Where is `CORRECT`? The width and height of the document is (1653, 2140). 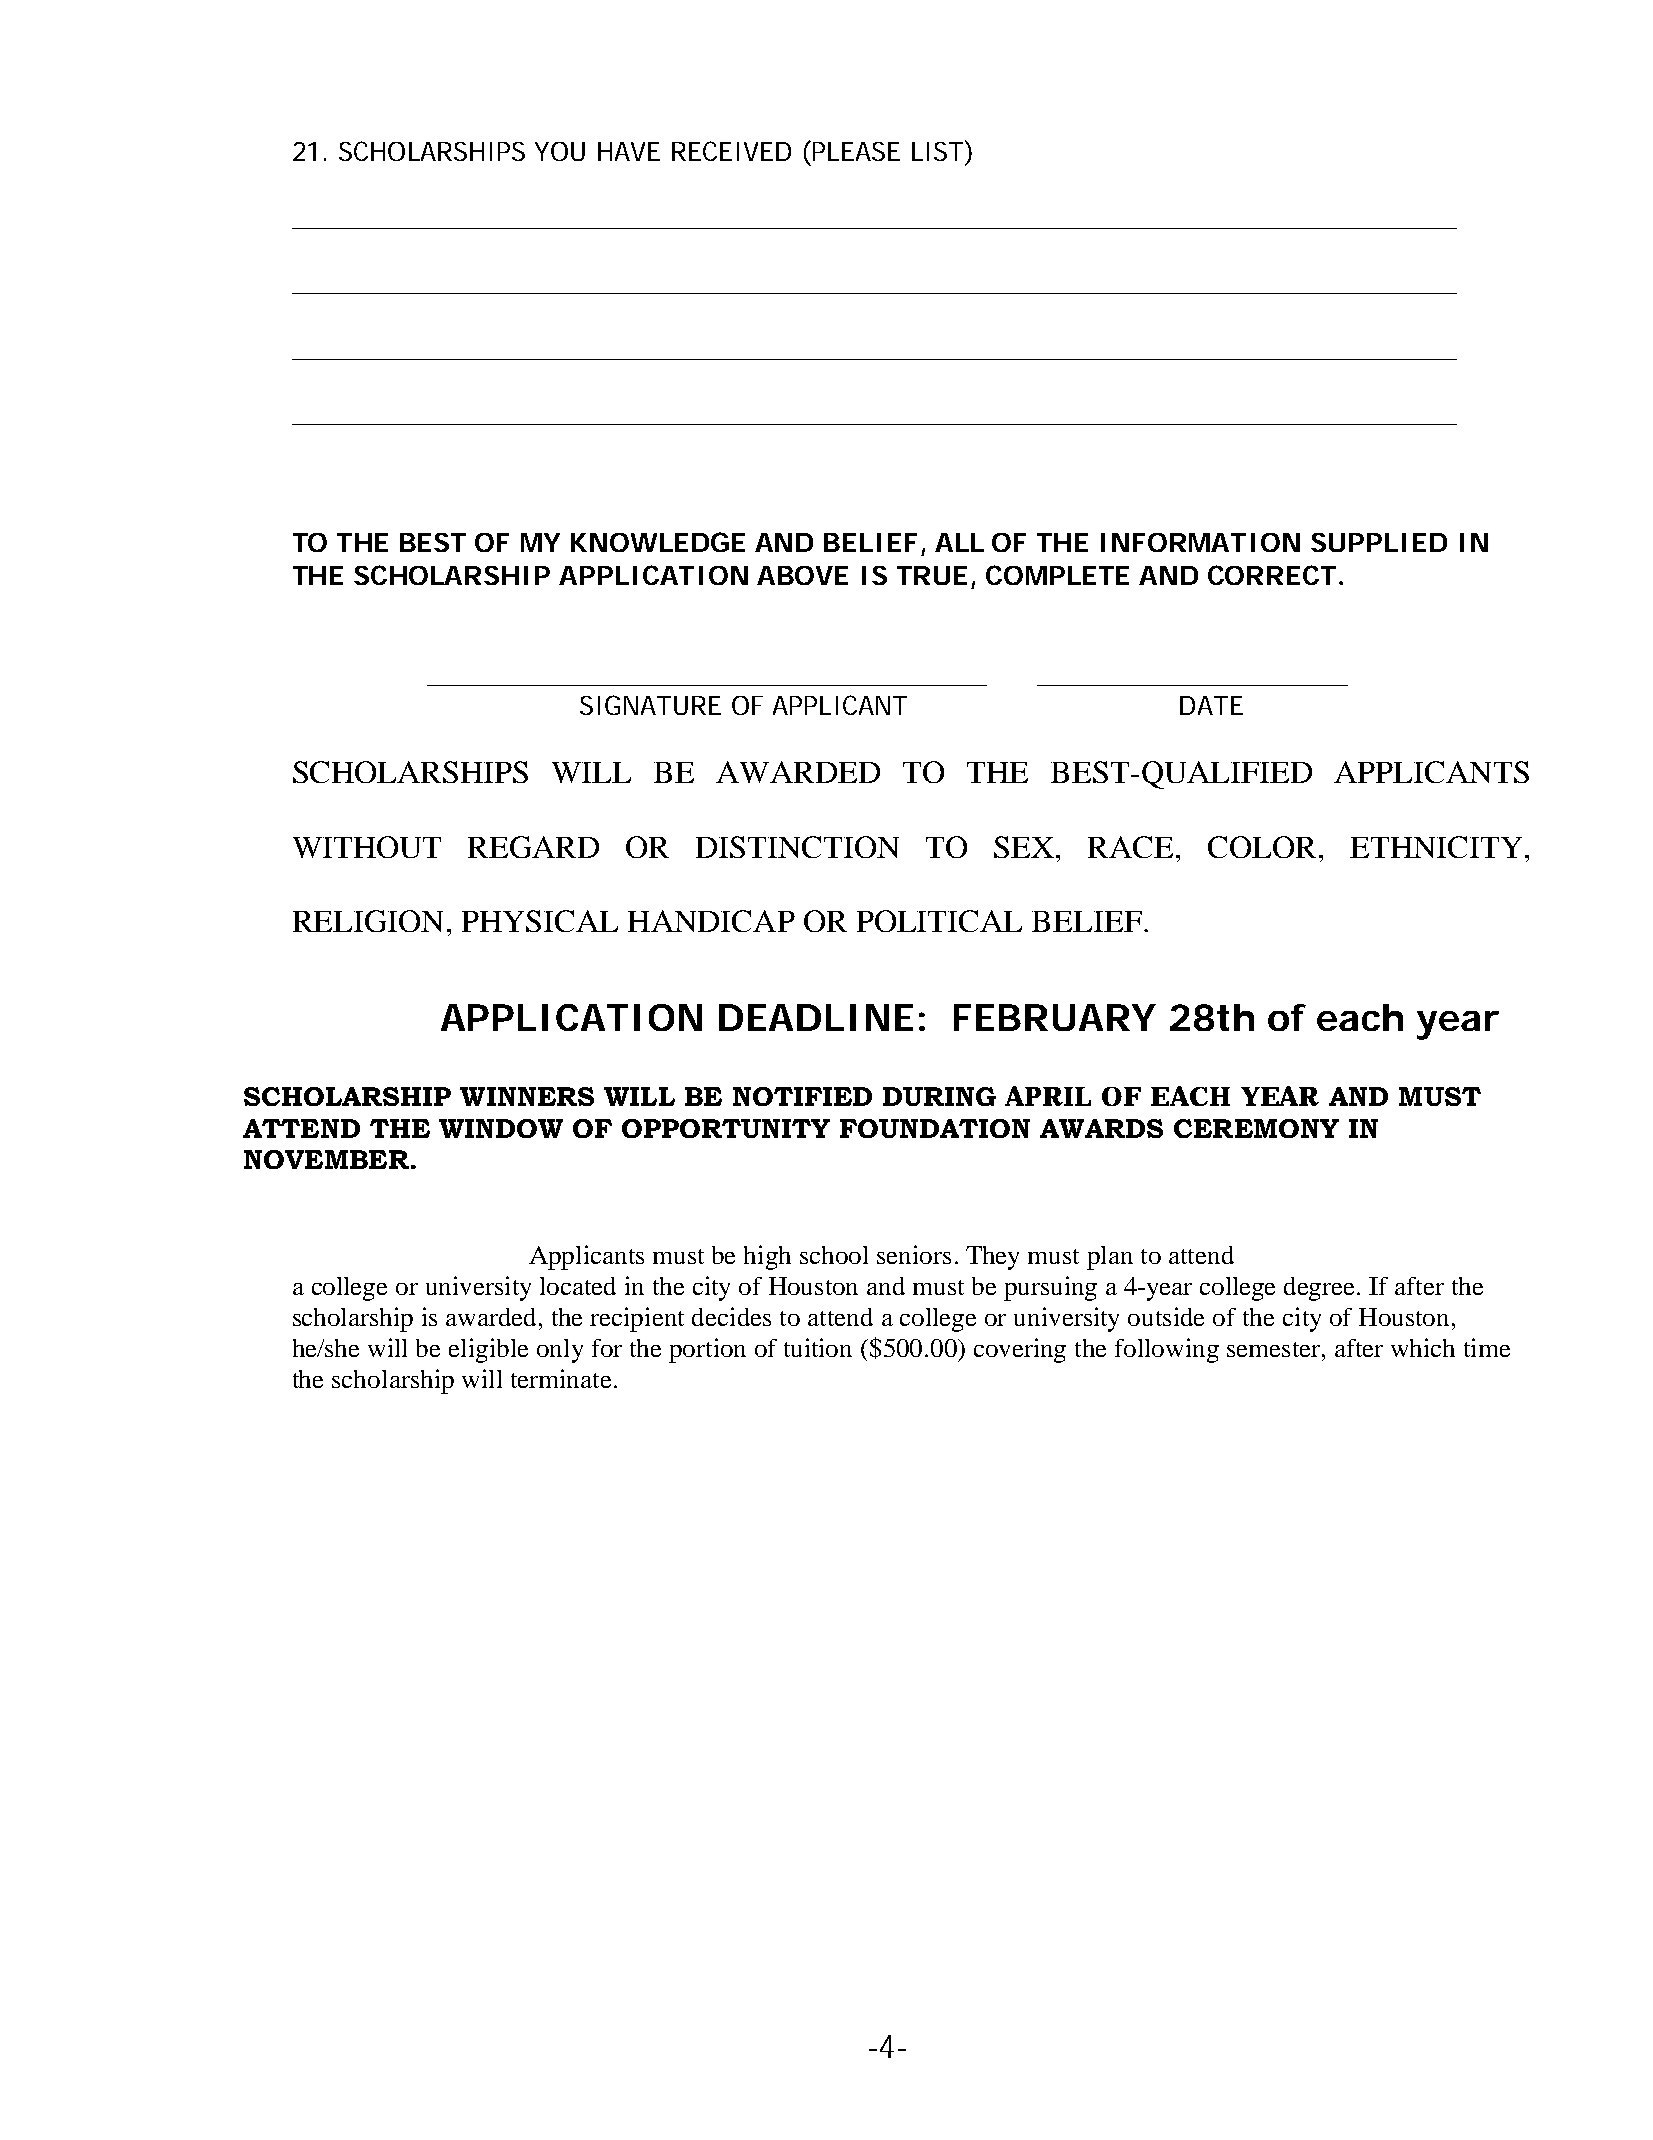
CORRECT is located at coordinates (1272, 575).
